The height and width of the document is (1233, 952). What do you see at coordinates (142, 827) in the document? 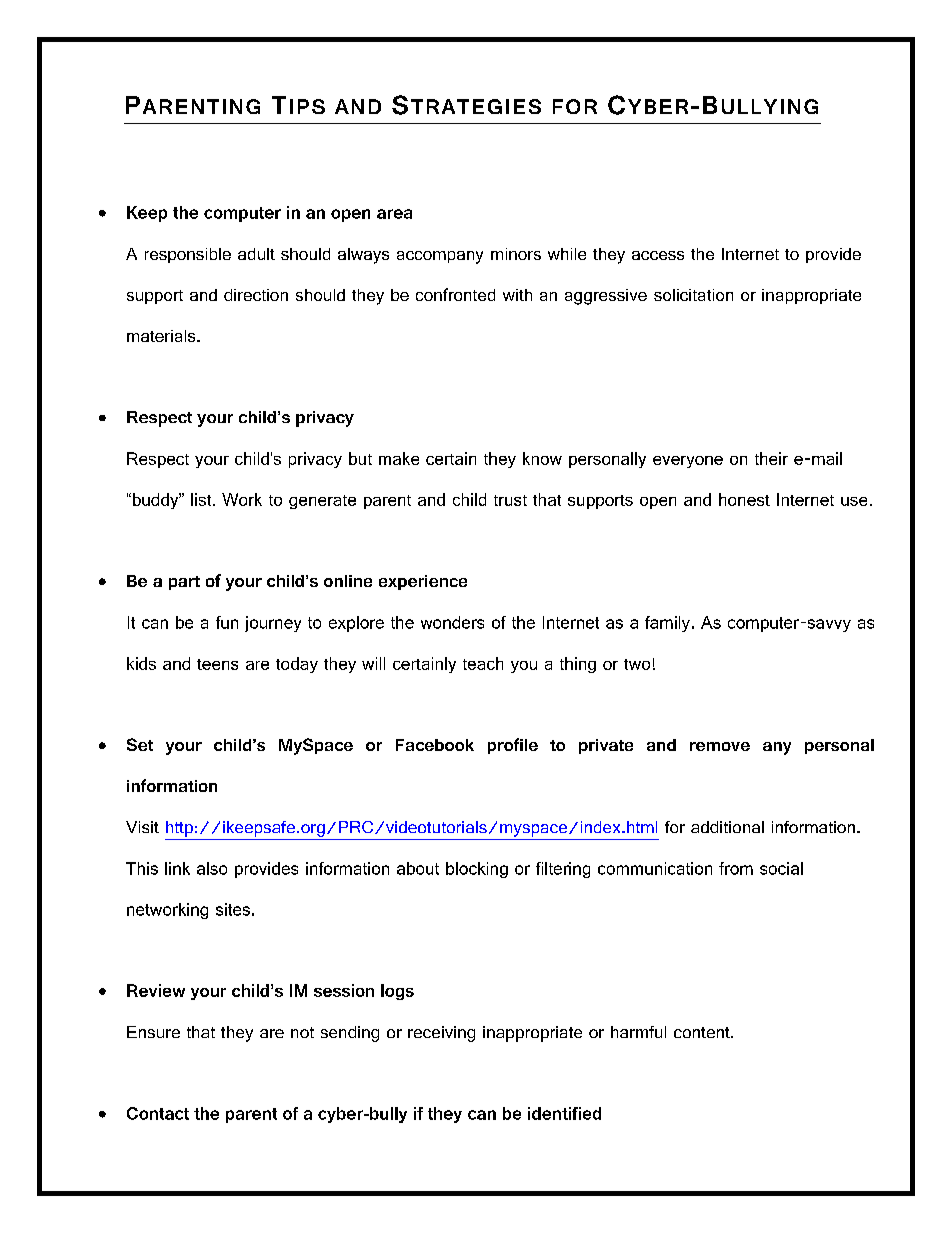
I see `Visit` at bounding box center [142, 827].
